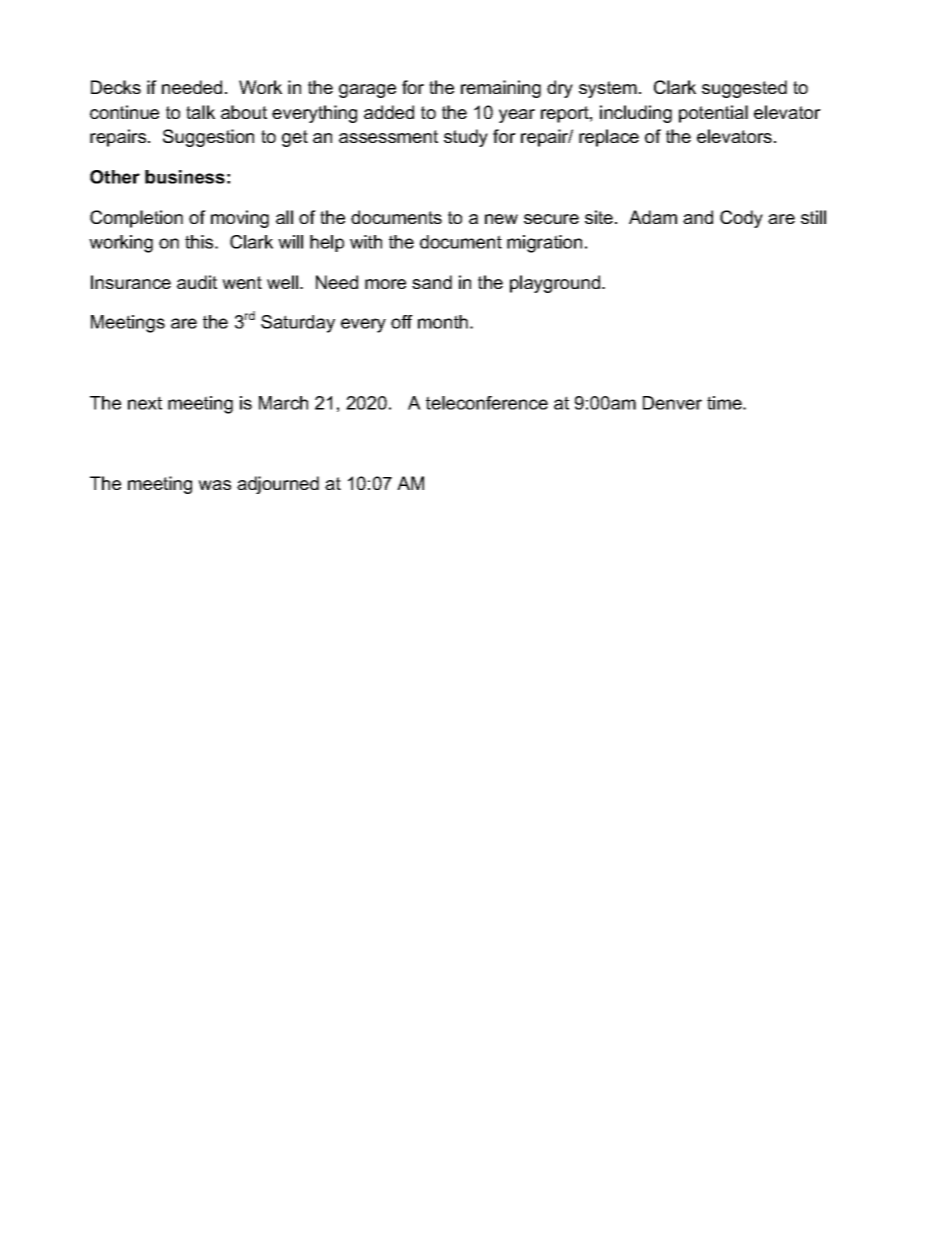 This page has height=1233, width=952. I want to click on suggested, so click(744, 89).
